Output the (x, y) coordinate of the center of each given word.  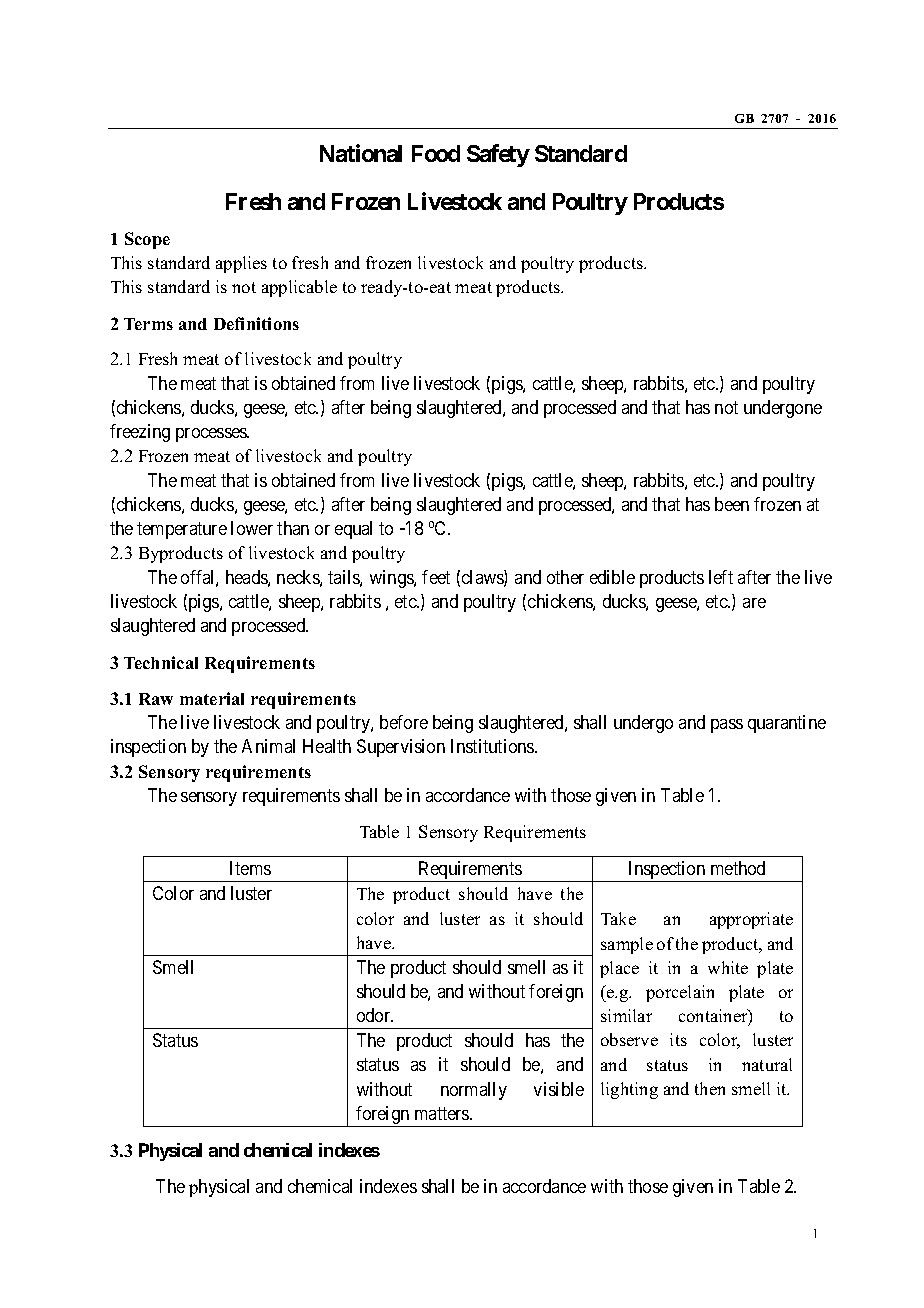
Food (436, 153)
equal (353, 530)
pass (727, 726)
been (732, 504)
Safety (498, 155)
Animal (268, 746)
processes (212, 435)
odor (375, 1015)
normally (474, 1091)
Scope (147, 240)
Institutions (493, 746)
